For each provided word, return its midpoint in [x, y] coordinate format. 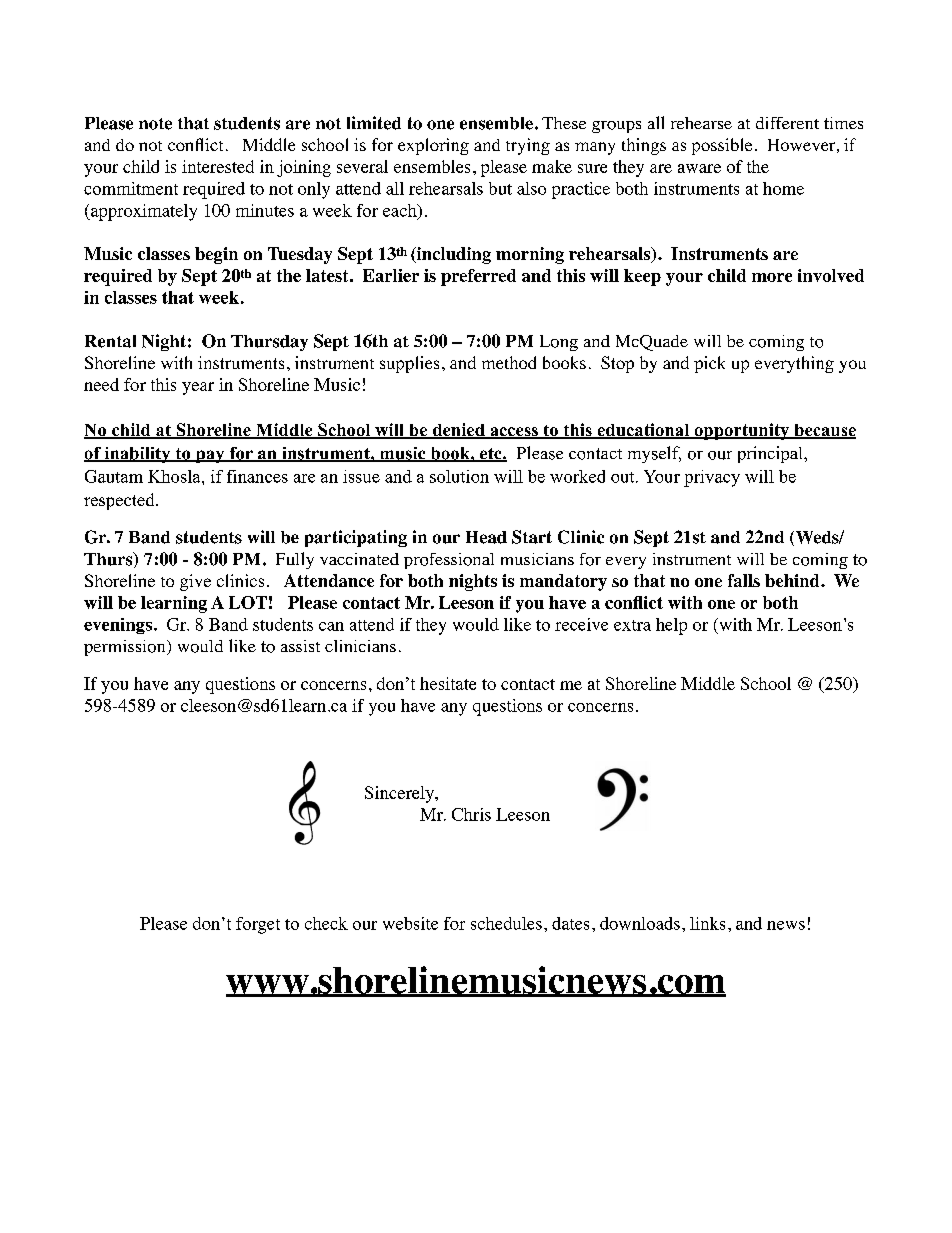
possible [722, 146]
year [198, 388]
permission [126, 648]
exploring [433, 146]
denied [458, 431]
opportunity [742, 431]
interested [218, 166]
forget [258, 925]
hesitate [448, 683]
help [671, 626]
